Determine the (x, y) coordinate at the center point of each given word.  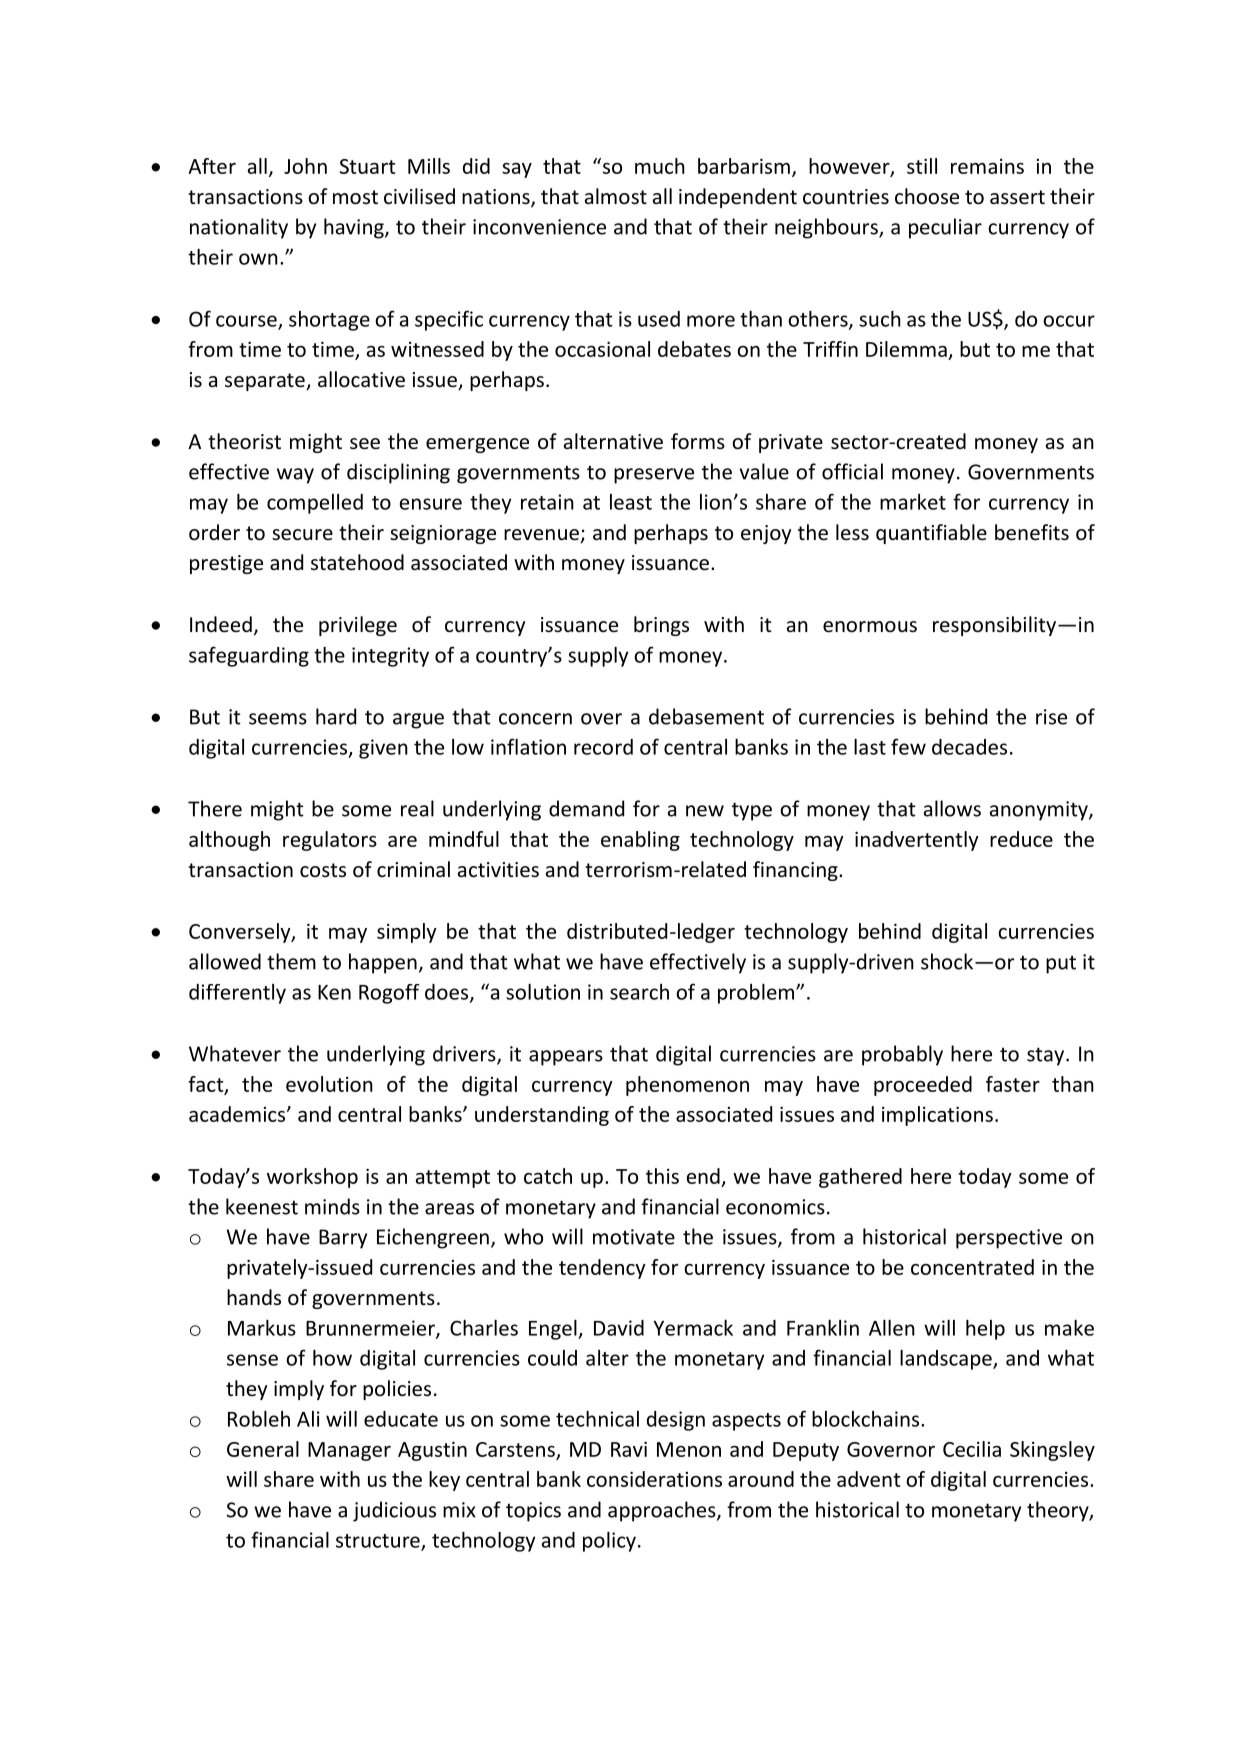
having (355, 228)
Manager (349, 1451)
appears (566, 1058)
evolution (329, 1084)
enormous (870, 627)
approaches (663, 1511)
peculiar (945, 228)
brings (661, 626)
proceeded (923, 1086)
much (660, 166)
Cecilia (972, 1449)
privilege (358, 626)
